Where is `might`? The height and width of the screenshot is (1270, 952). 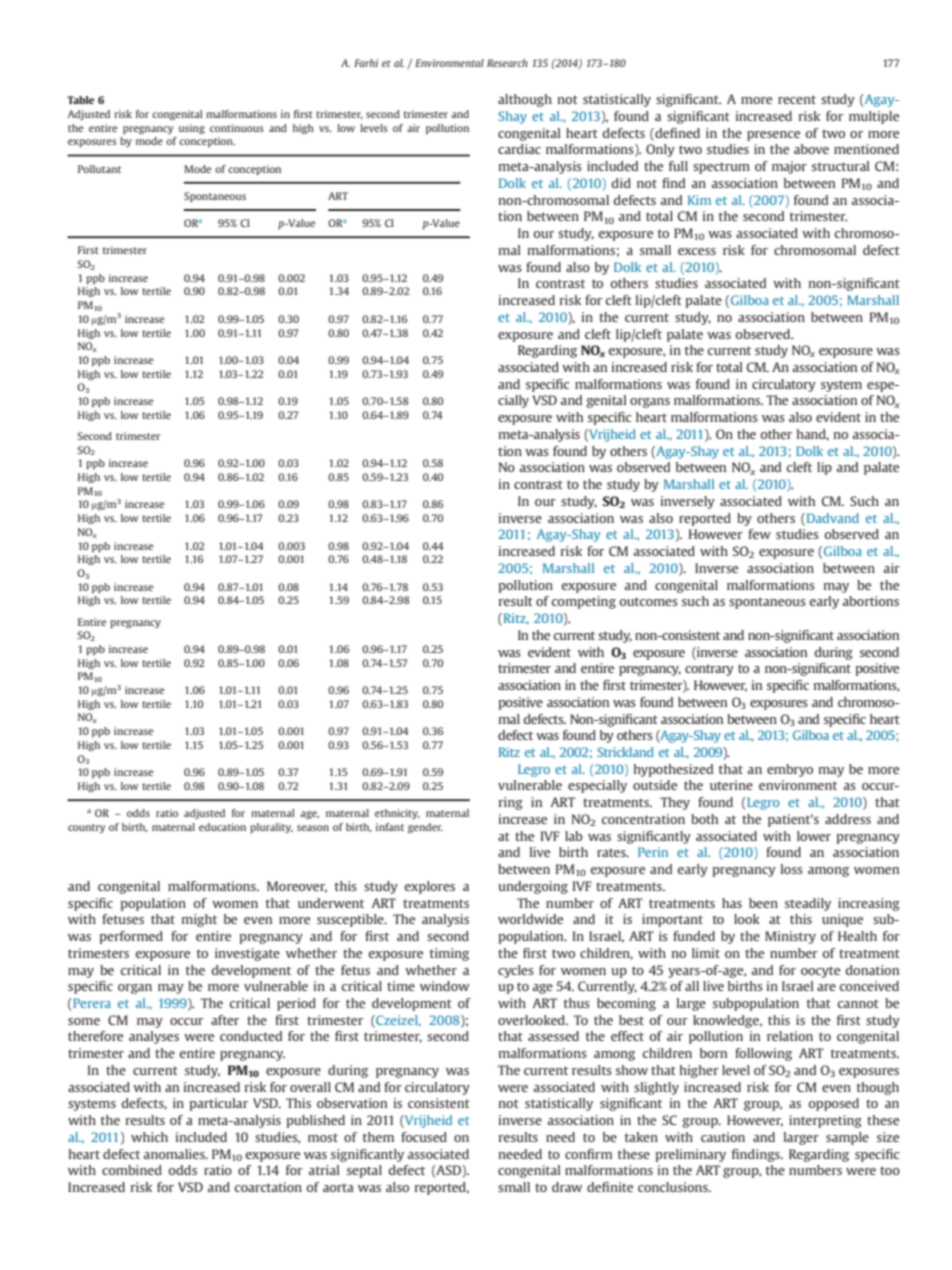
might is located at coordinates (199, 920).
